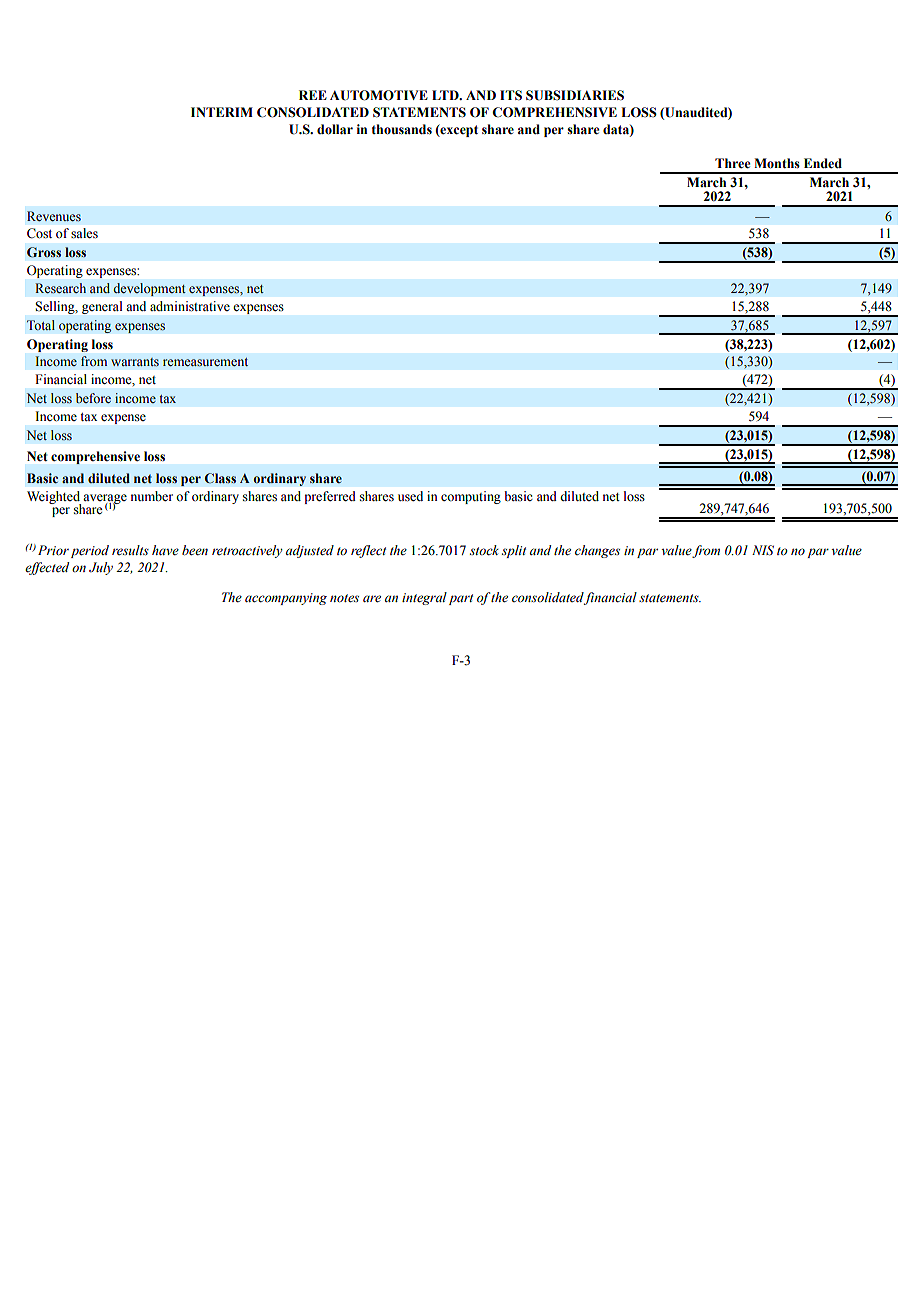 This image has width=924, height=1308. I want to click on development, so click(149, 289).
